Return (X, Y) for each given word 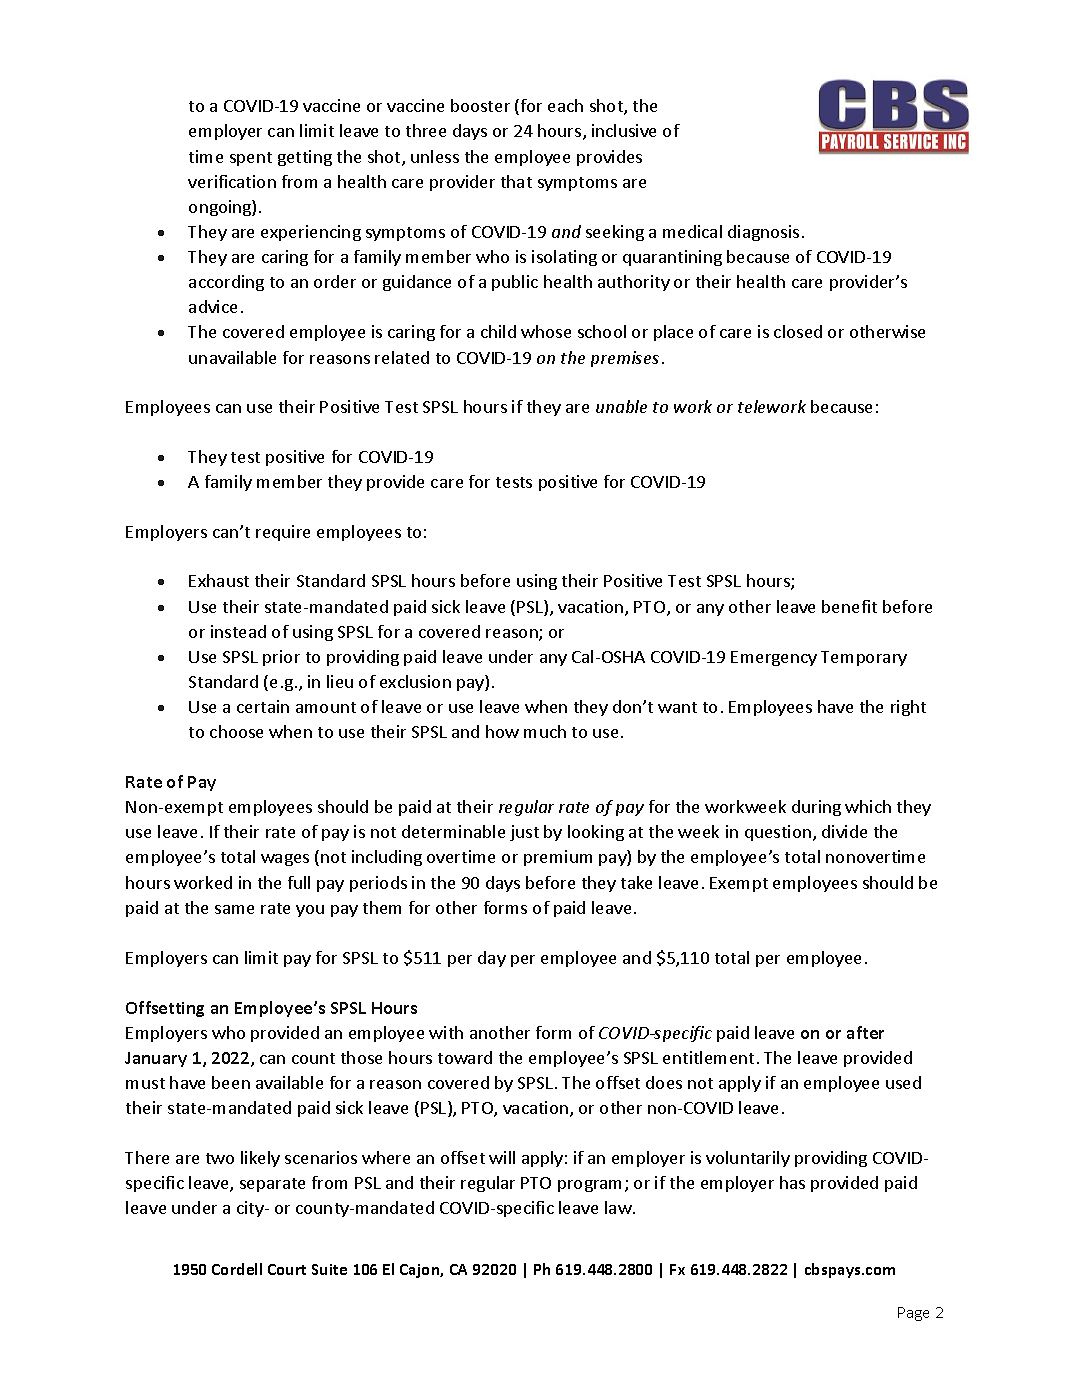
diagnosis (763, 233)
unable (621, 406)
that (516, 181)
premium (558, 858)
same (234, 909)
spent (251, 159)
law (619, 1207)
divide (844, 831)
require (283, 533)
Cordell (237, 1269)
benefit (849, 606)
